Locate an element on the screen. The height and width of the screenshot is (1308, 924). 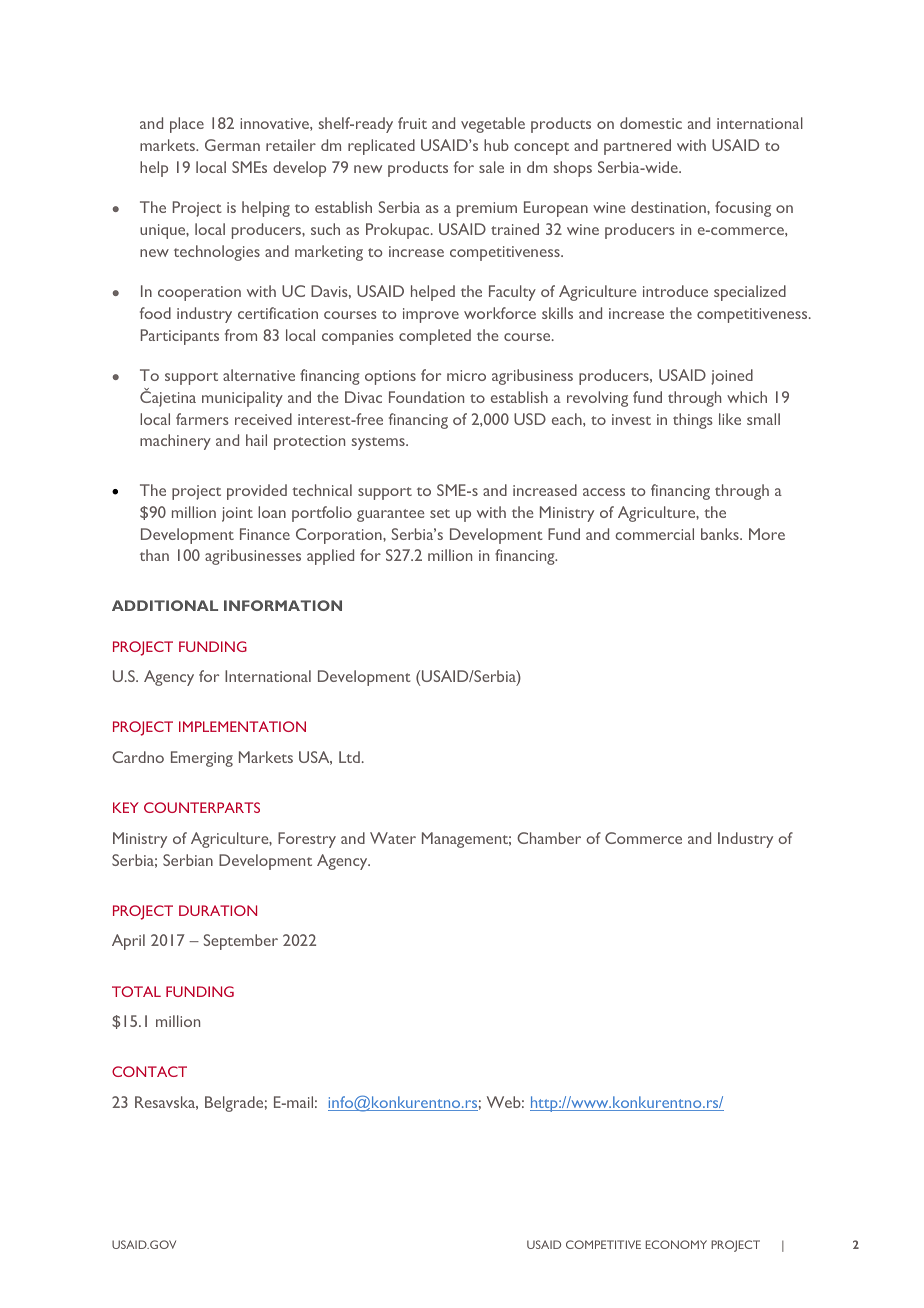
micro is located at coordinates (466, 375).
